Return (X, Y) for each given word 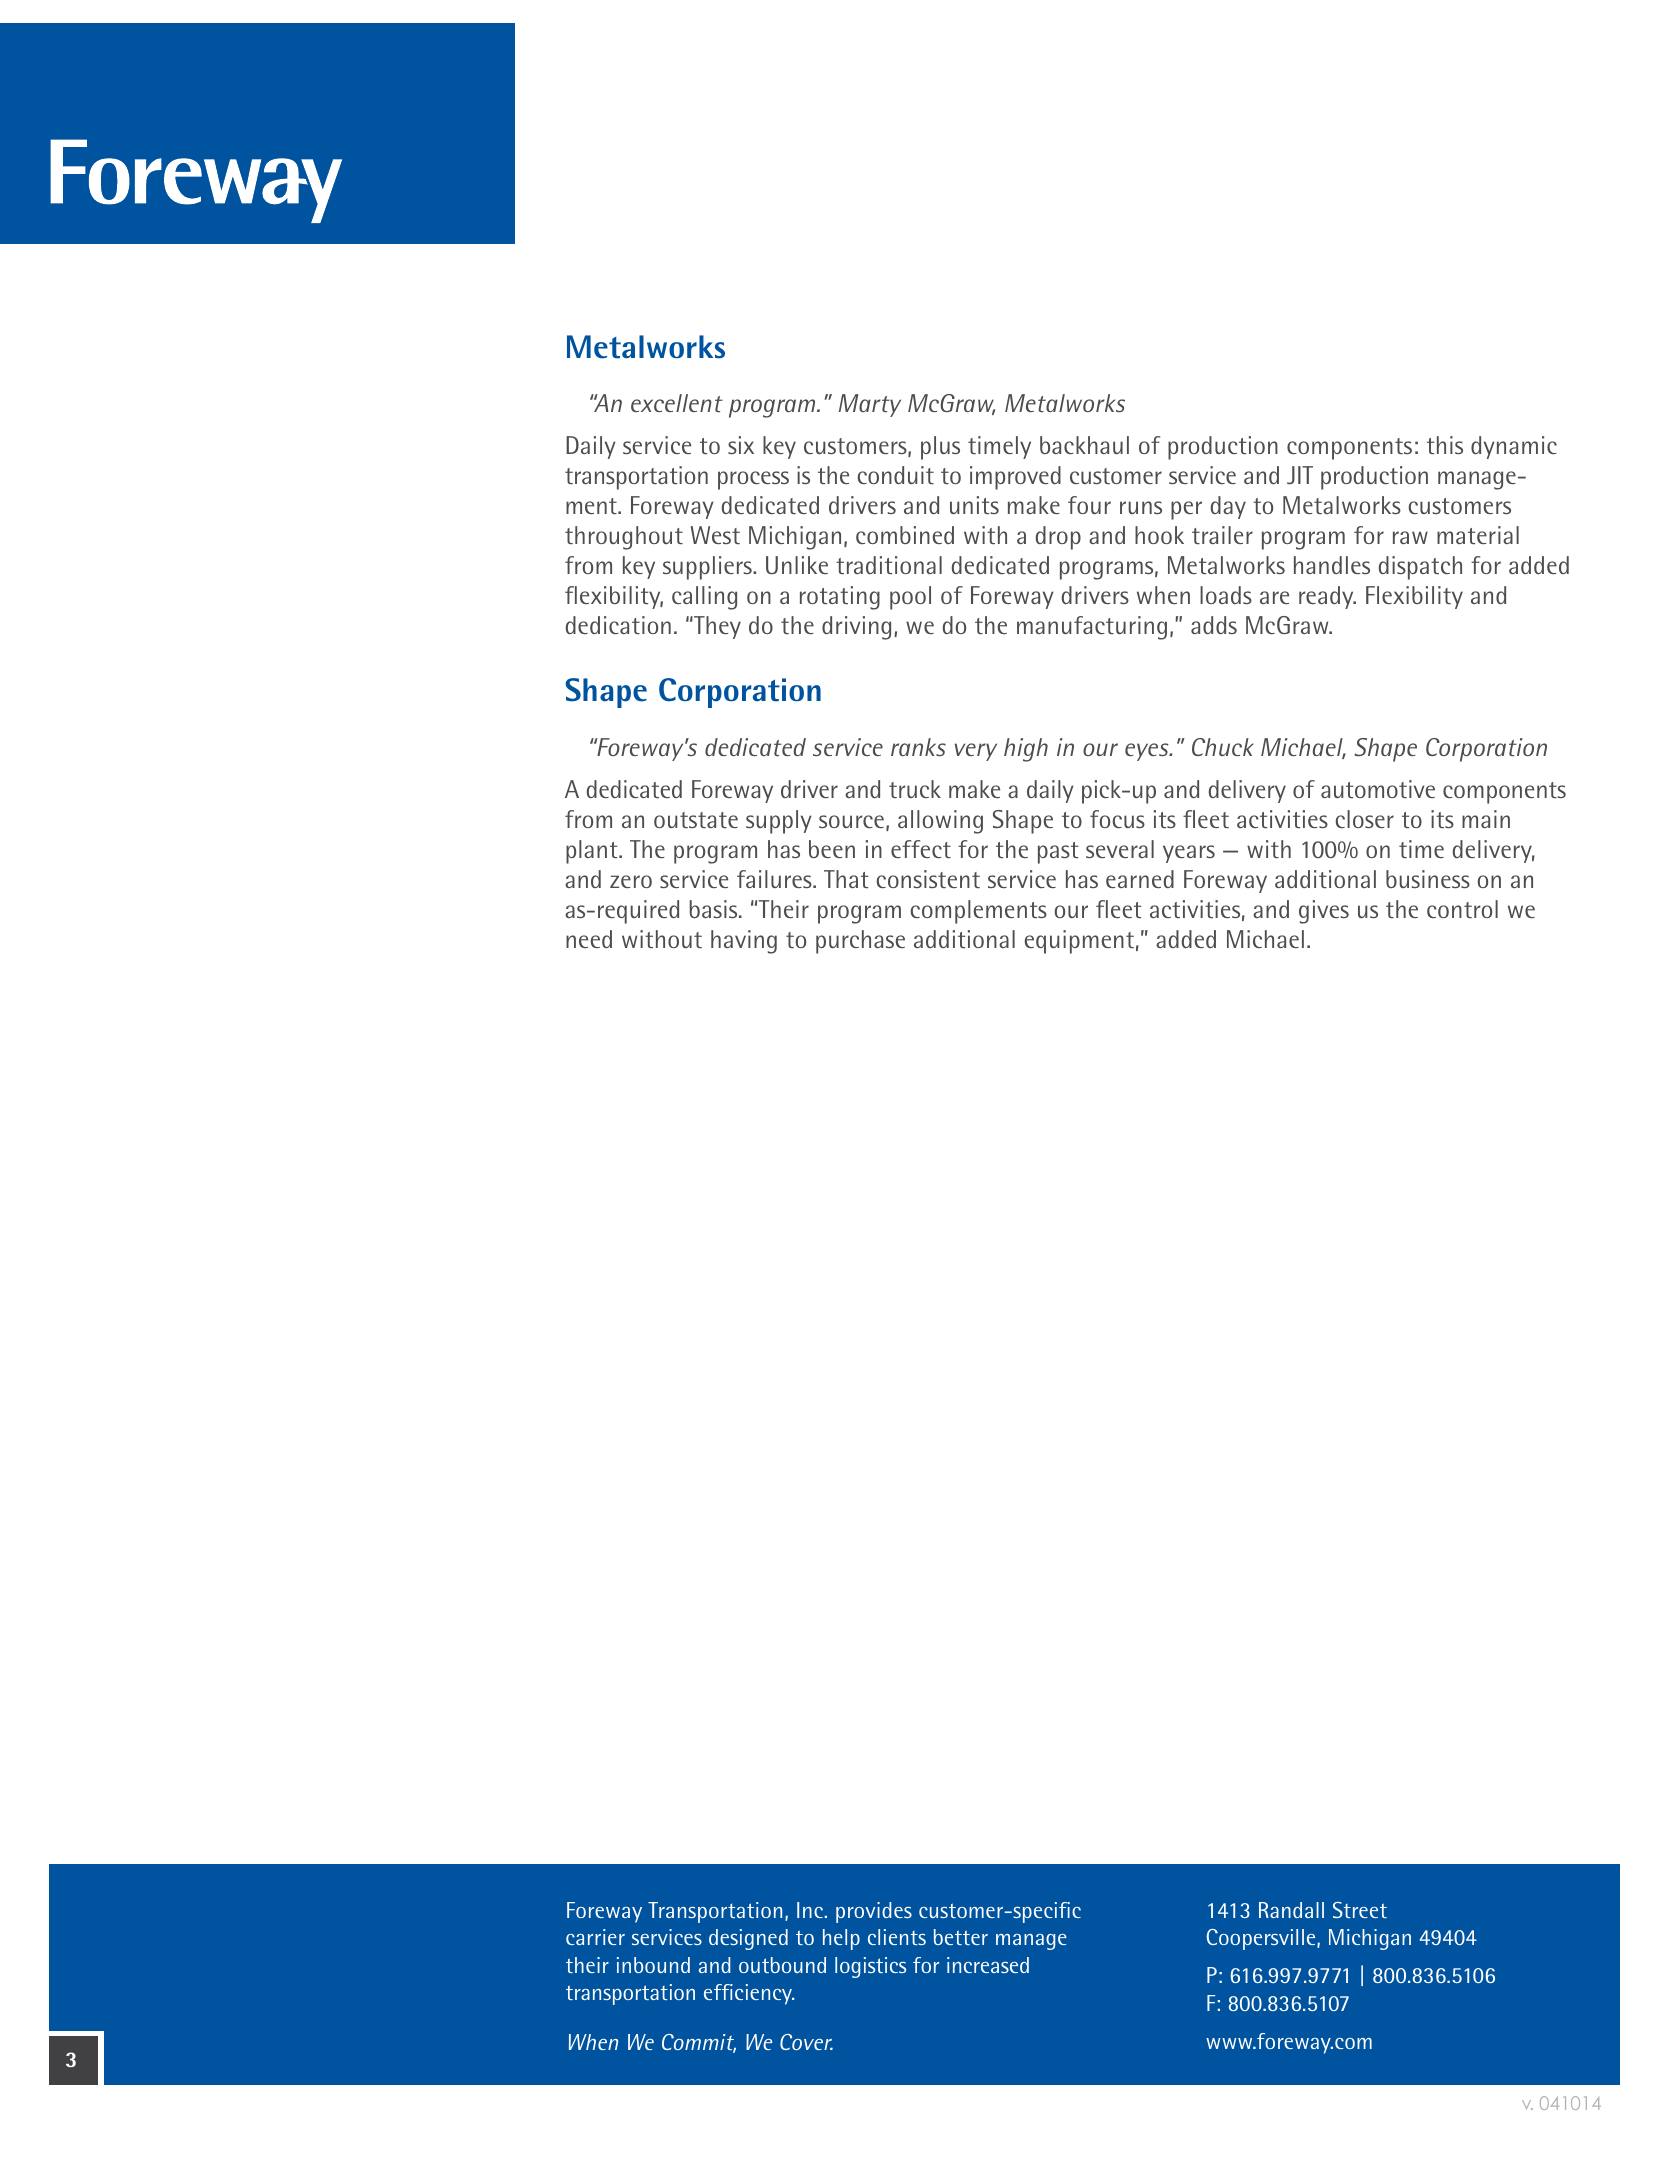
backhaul (1084, 445)
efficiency (749, 1994)
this (1445, 445)
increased (988, 1965)
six (741, 445)
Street (1360, 1910)
